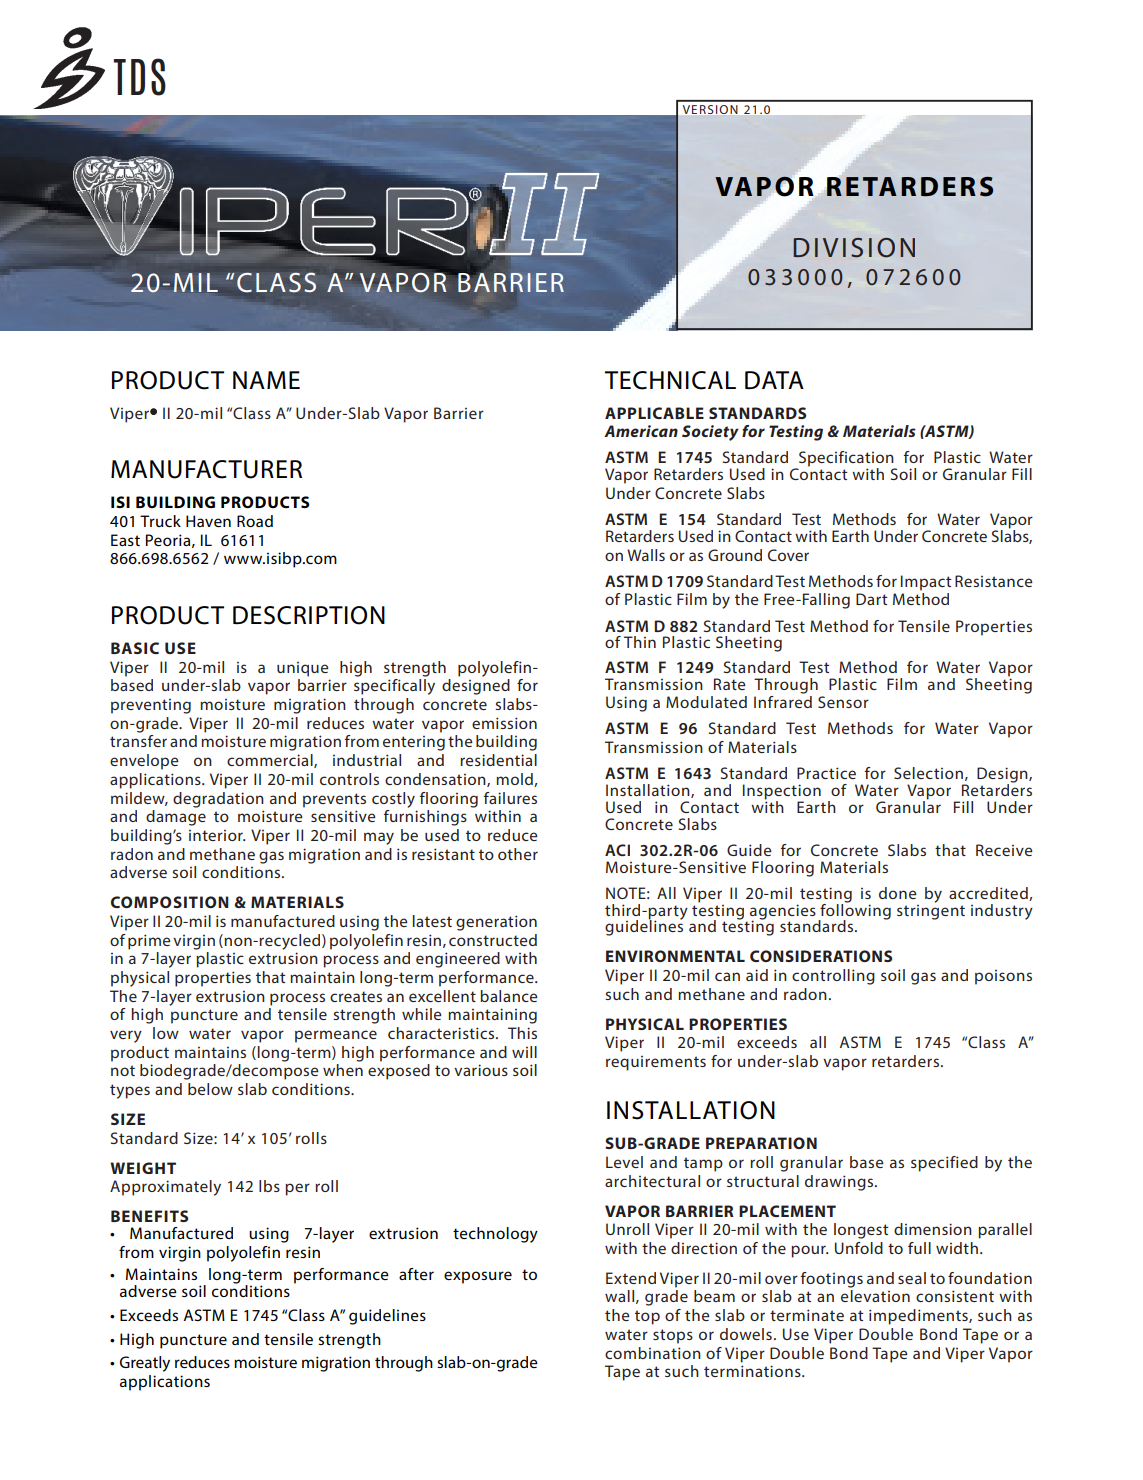 Image resolution: width=1143 pixels, height=1480 pixels. Describe the element at coordinates (140, 77) in the page. I see `TDS` at that location.
